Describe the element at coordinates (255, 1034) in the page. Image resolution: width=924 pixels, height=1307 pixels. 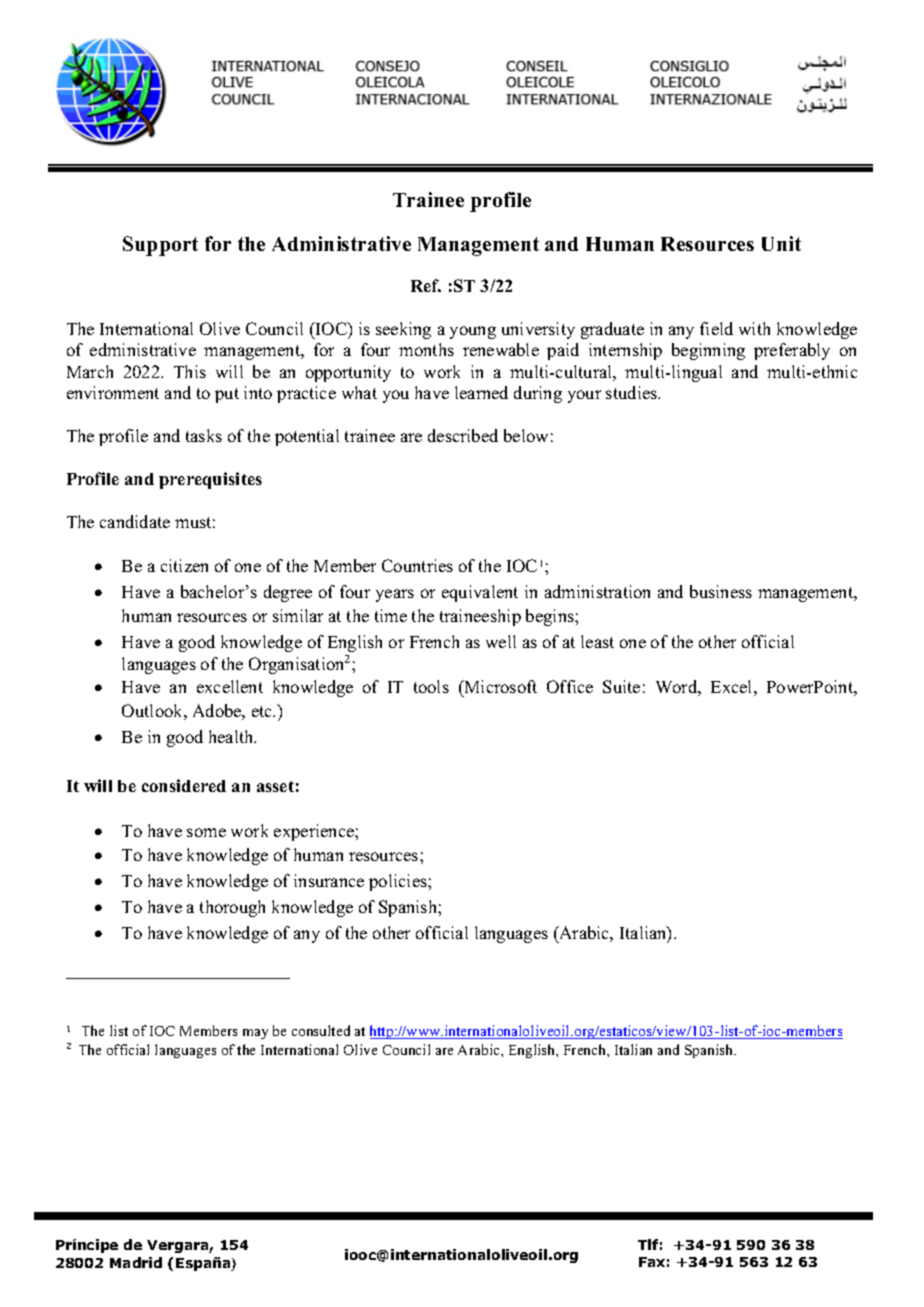
I see `may` at that location.
